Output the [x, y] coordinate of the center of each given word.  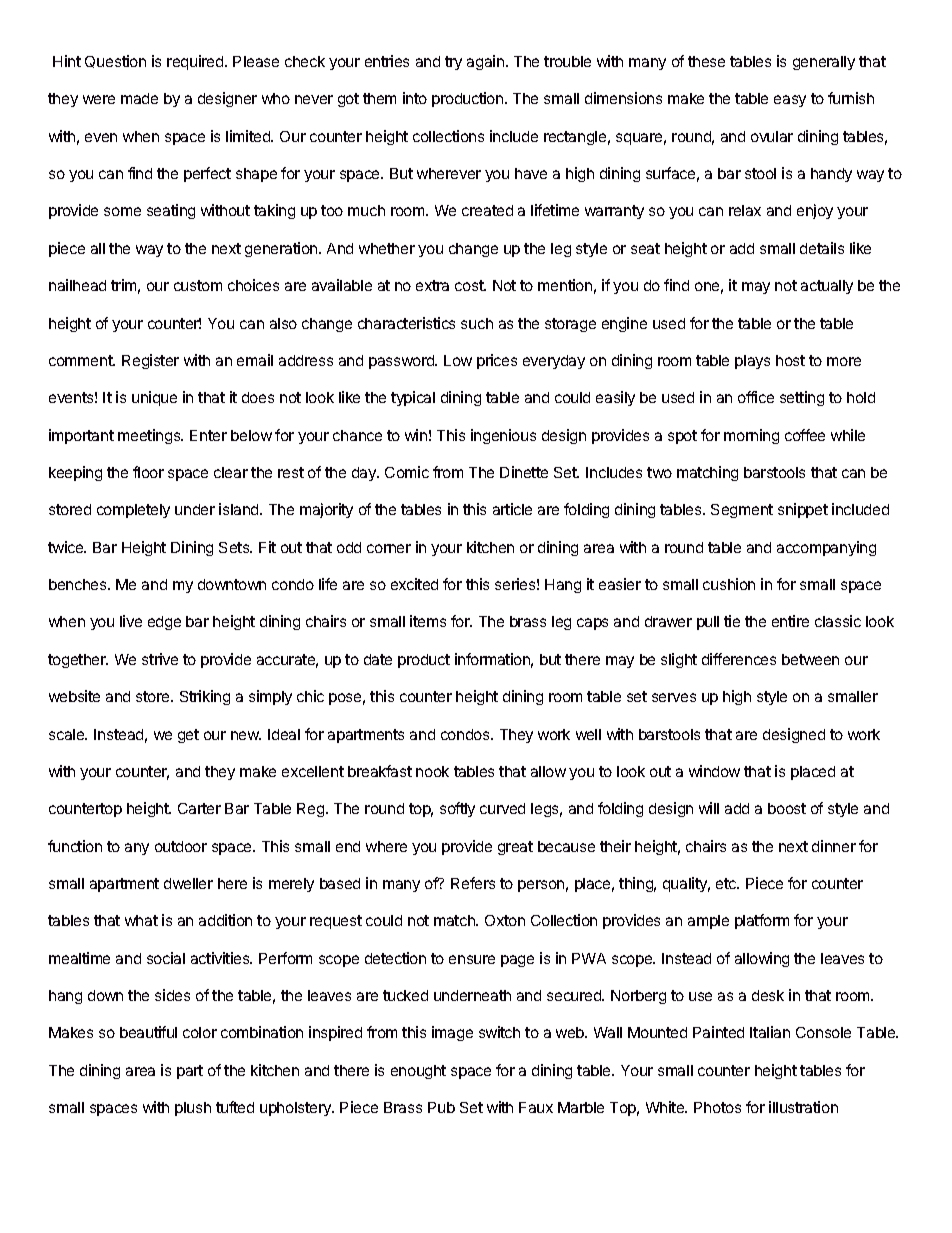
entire [790, 621]
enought [418, 1072]
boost [787, 808]
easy [790, 101]
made [139, 98]
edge [164, 623]
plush [193, 1109]
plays [752, 362]
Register [150, 361]
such [477, 323]
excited [414, 584]
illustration [803, 1107]
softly [457, 809]
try [453, 63]
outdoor [181, 846]
